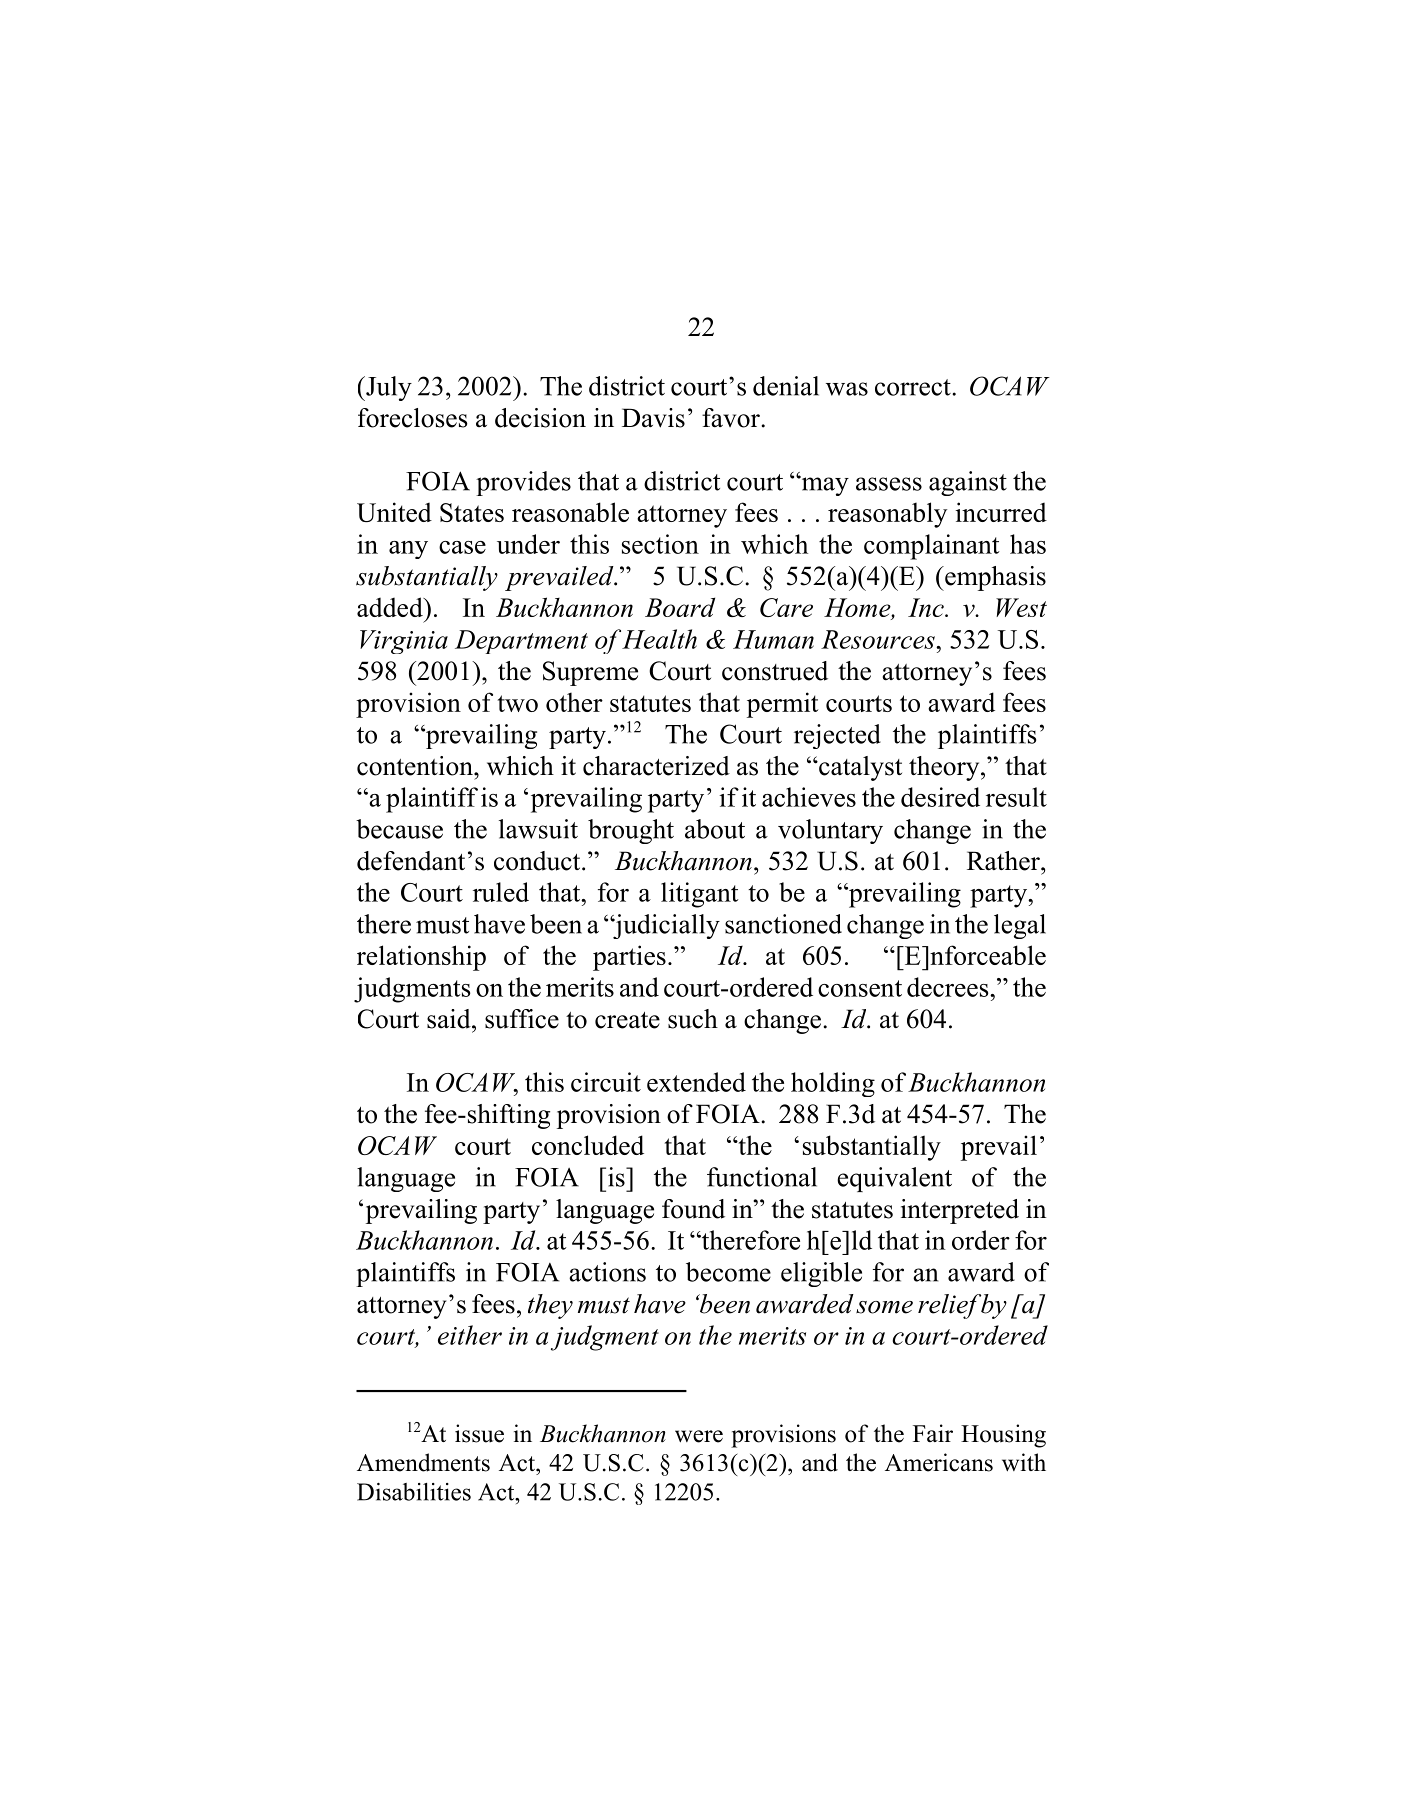 The width and height of the page is (1403, 1816). What do you see at coordinates (879, 639) in the page?
I see `Resources` at bounding box center [879, 639].
